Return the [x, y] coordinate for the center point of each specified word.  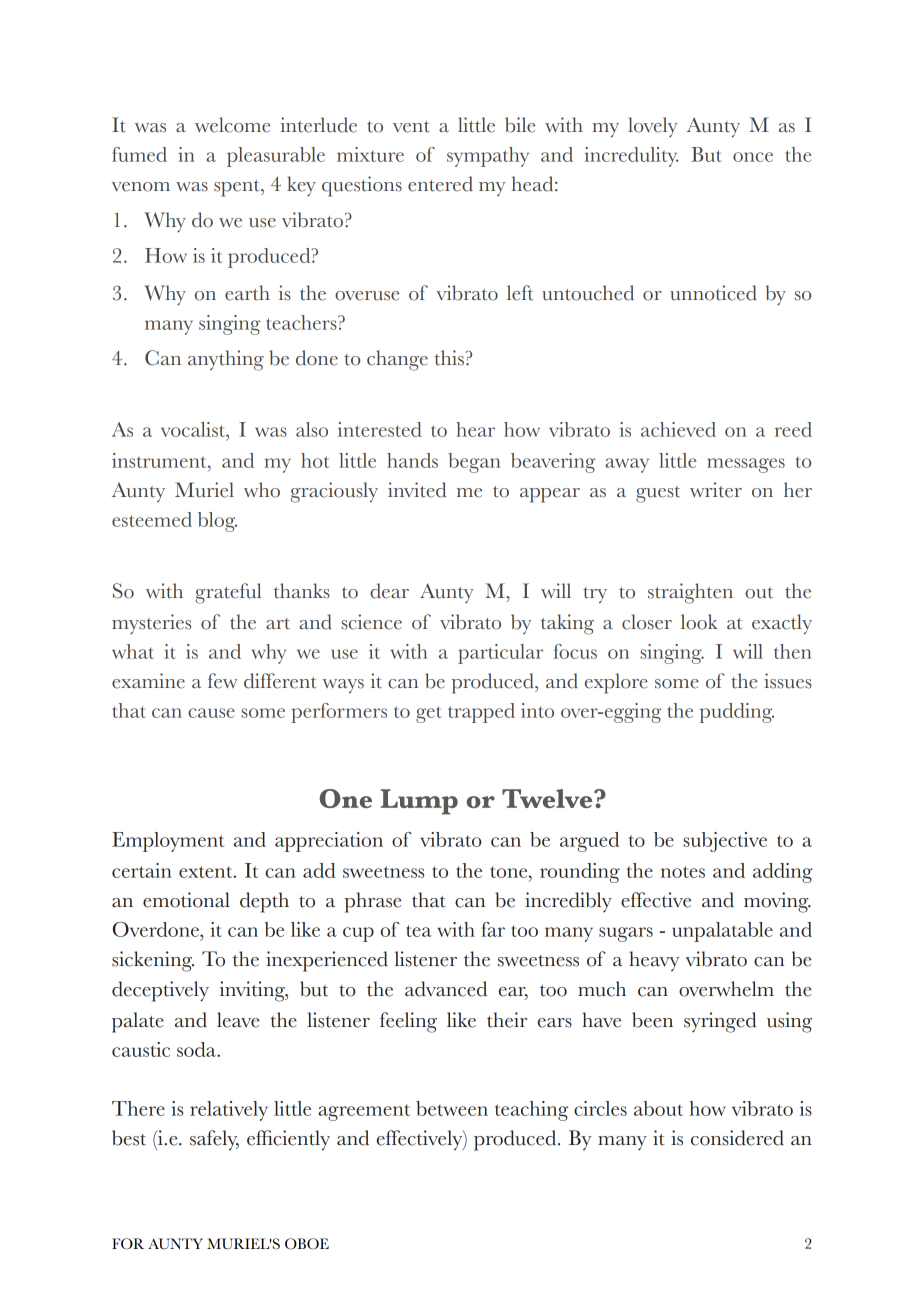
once [753, 157]
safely [214, 1140]
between [452, 1108]
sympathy [488, 157]
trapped [481, 713]
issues [788, 681]
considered [737, 1138]
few [223, 681]
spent [238, 188]
